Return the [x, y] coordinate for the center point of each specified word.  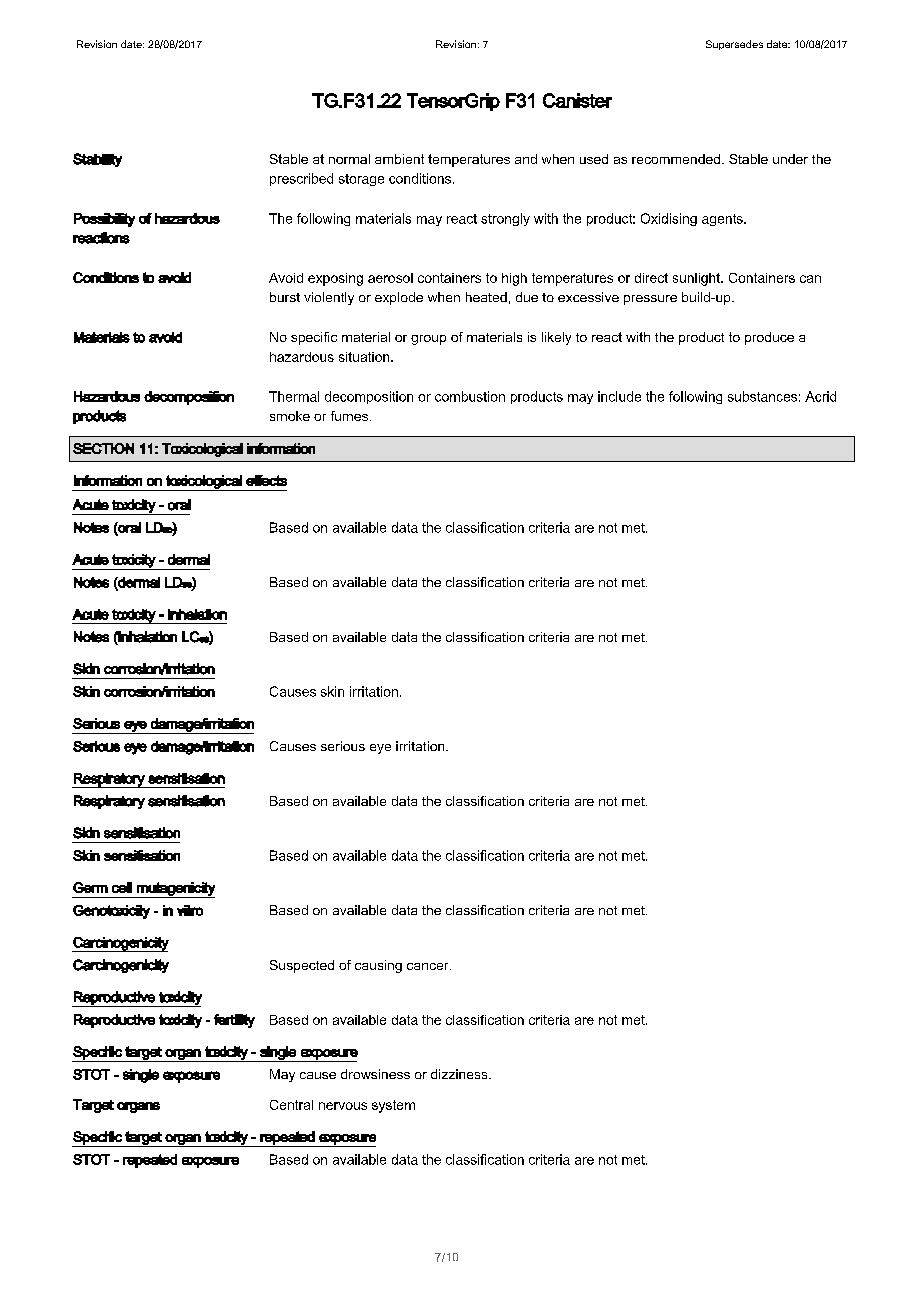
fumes [349, 416]
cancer [429, 966]
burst [285, 297]
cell [122, 887]
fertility [234, 1021]
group [428, 340]
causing [378, 966]
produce [769, 338]
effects [266, 480]
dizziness [460, 1074]
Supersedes [734, 45]
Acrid [820, 396]
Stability [97, 160]
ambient [399, 159]
